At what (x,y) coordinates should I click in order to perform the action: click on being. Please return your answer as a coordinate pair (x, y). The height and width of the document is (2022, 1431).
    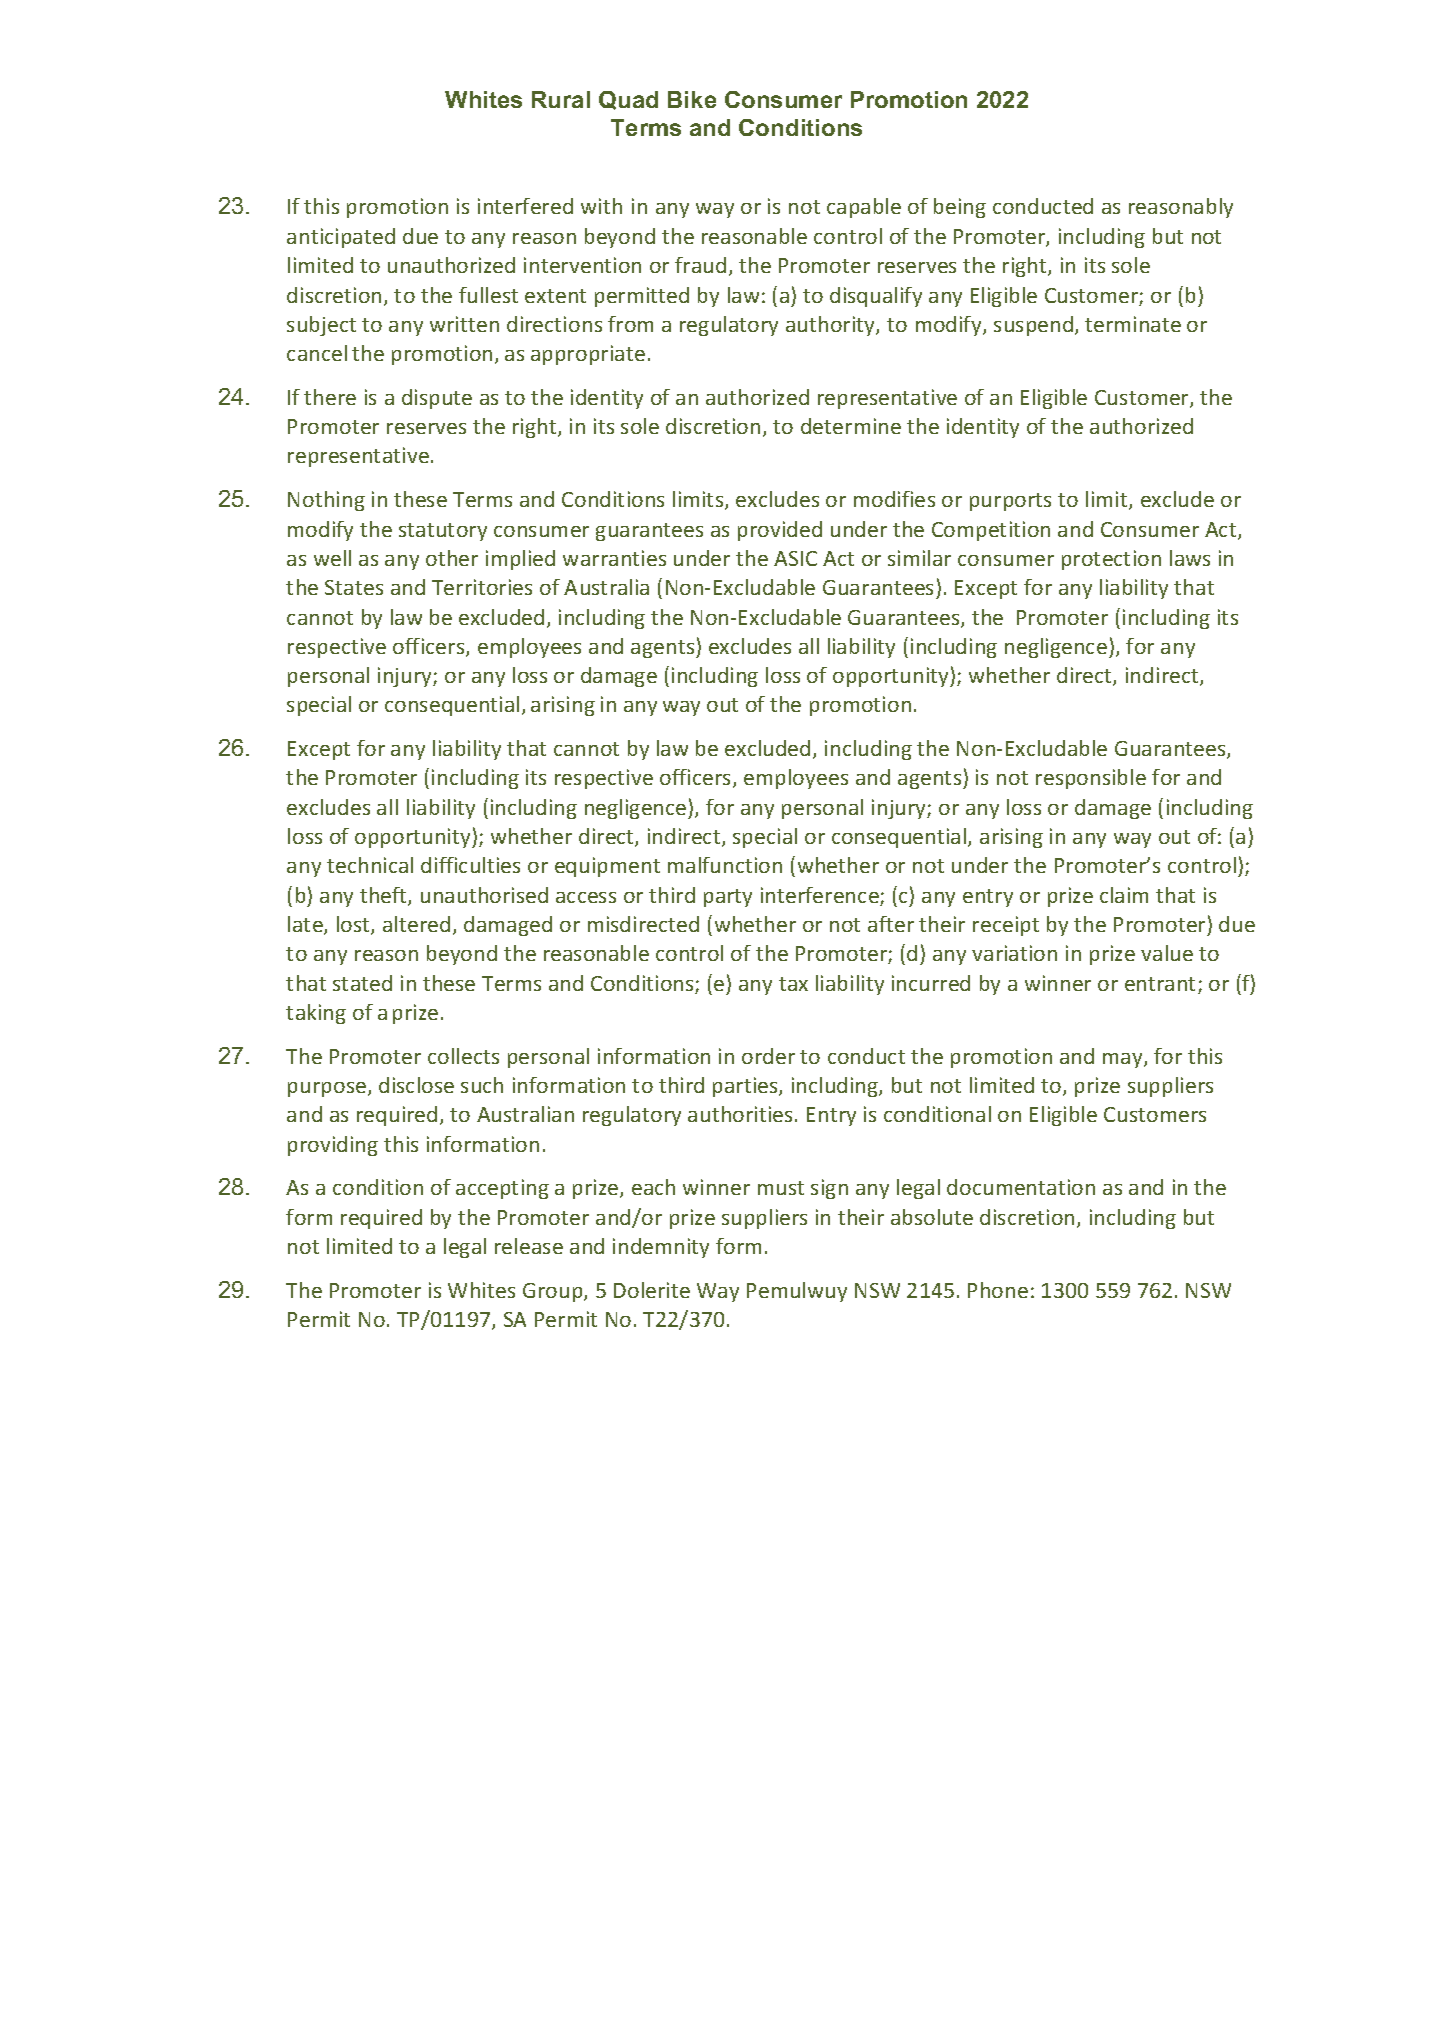
    Looking at the image, I should click on (960, 208).
